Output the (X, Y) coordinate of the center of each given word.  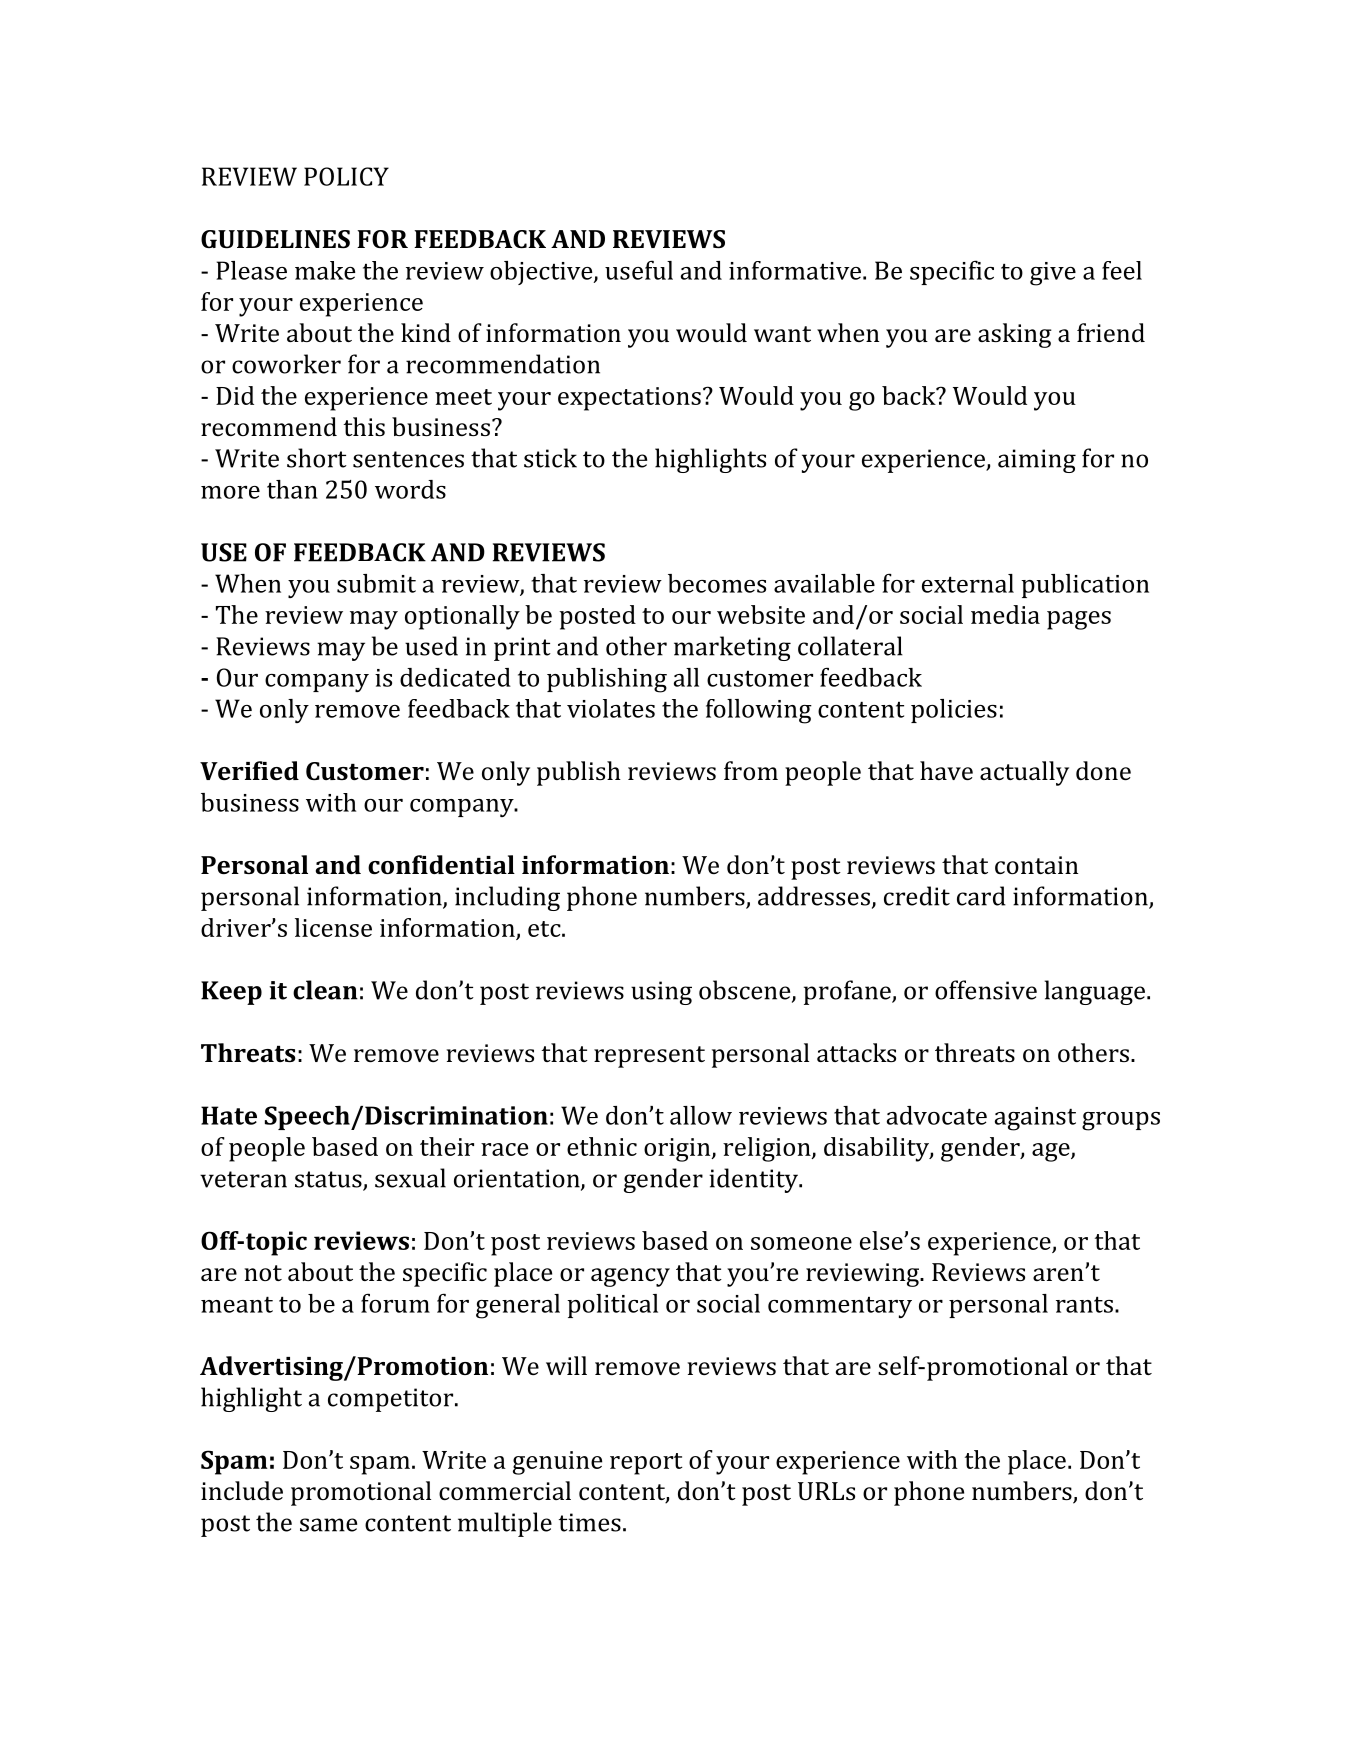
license (333, 927)
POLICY (346, 176)
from (751, 770)
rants (1084, 1305)
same (328, 1525)
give (1053, 274)
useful (639, 270)
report (646, 1464)
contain (1036, 865)
